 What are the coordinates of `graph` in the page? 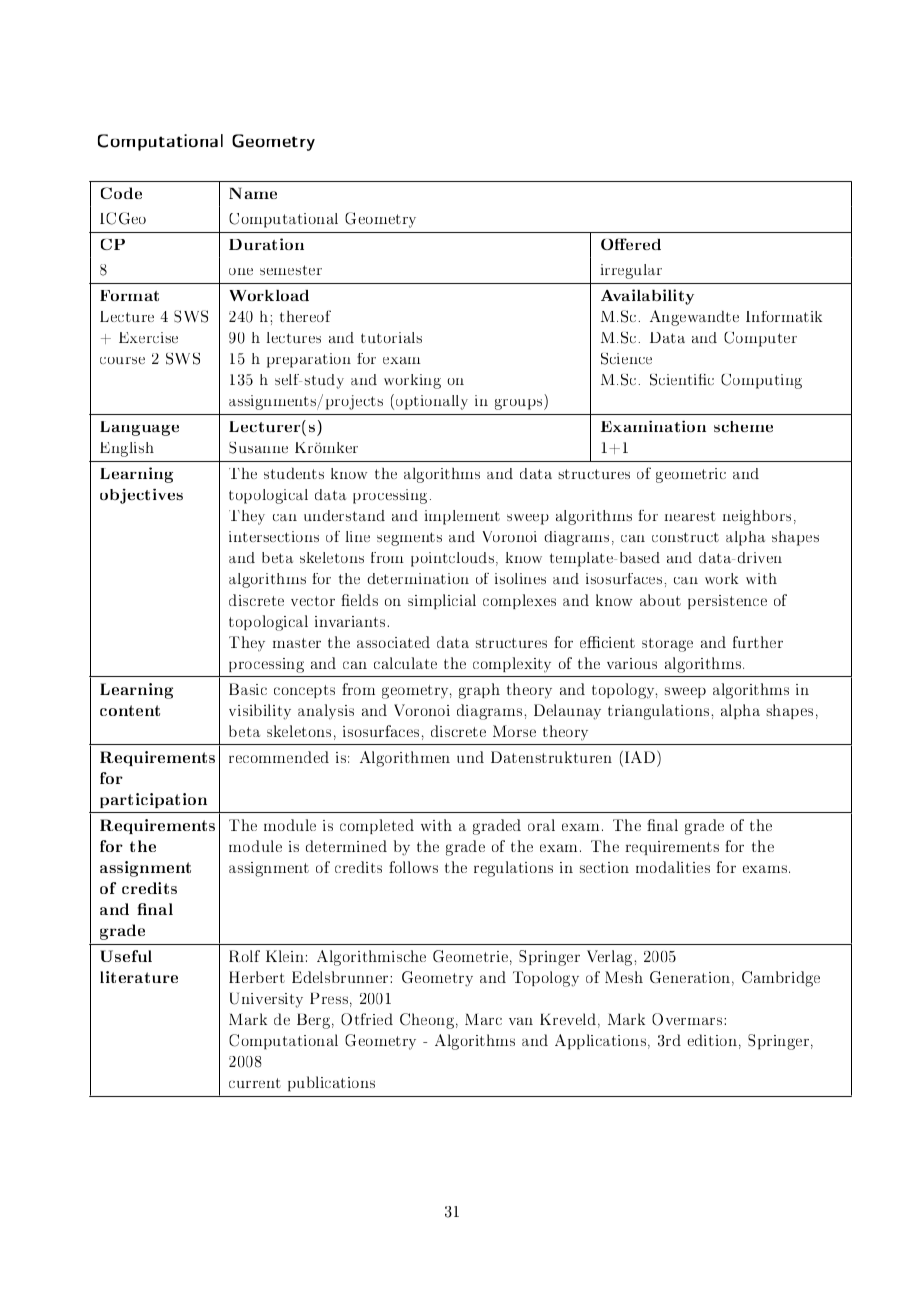 It's located at (479, 691).
